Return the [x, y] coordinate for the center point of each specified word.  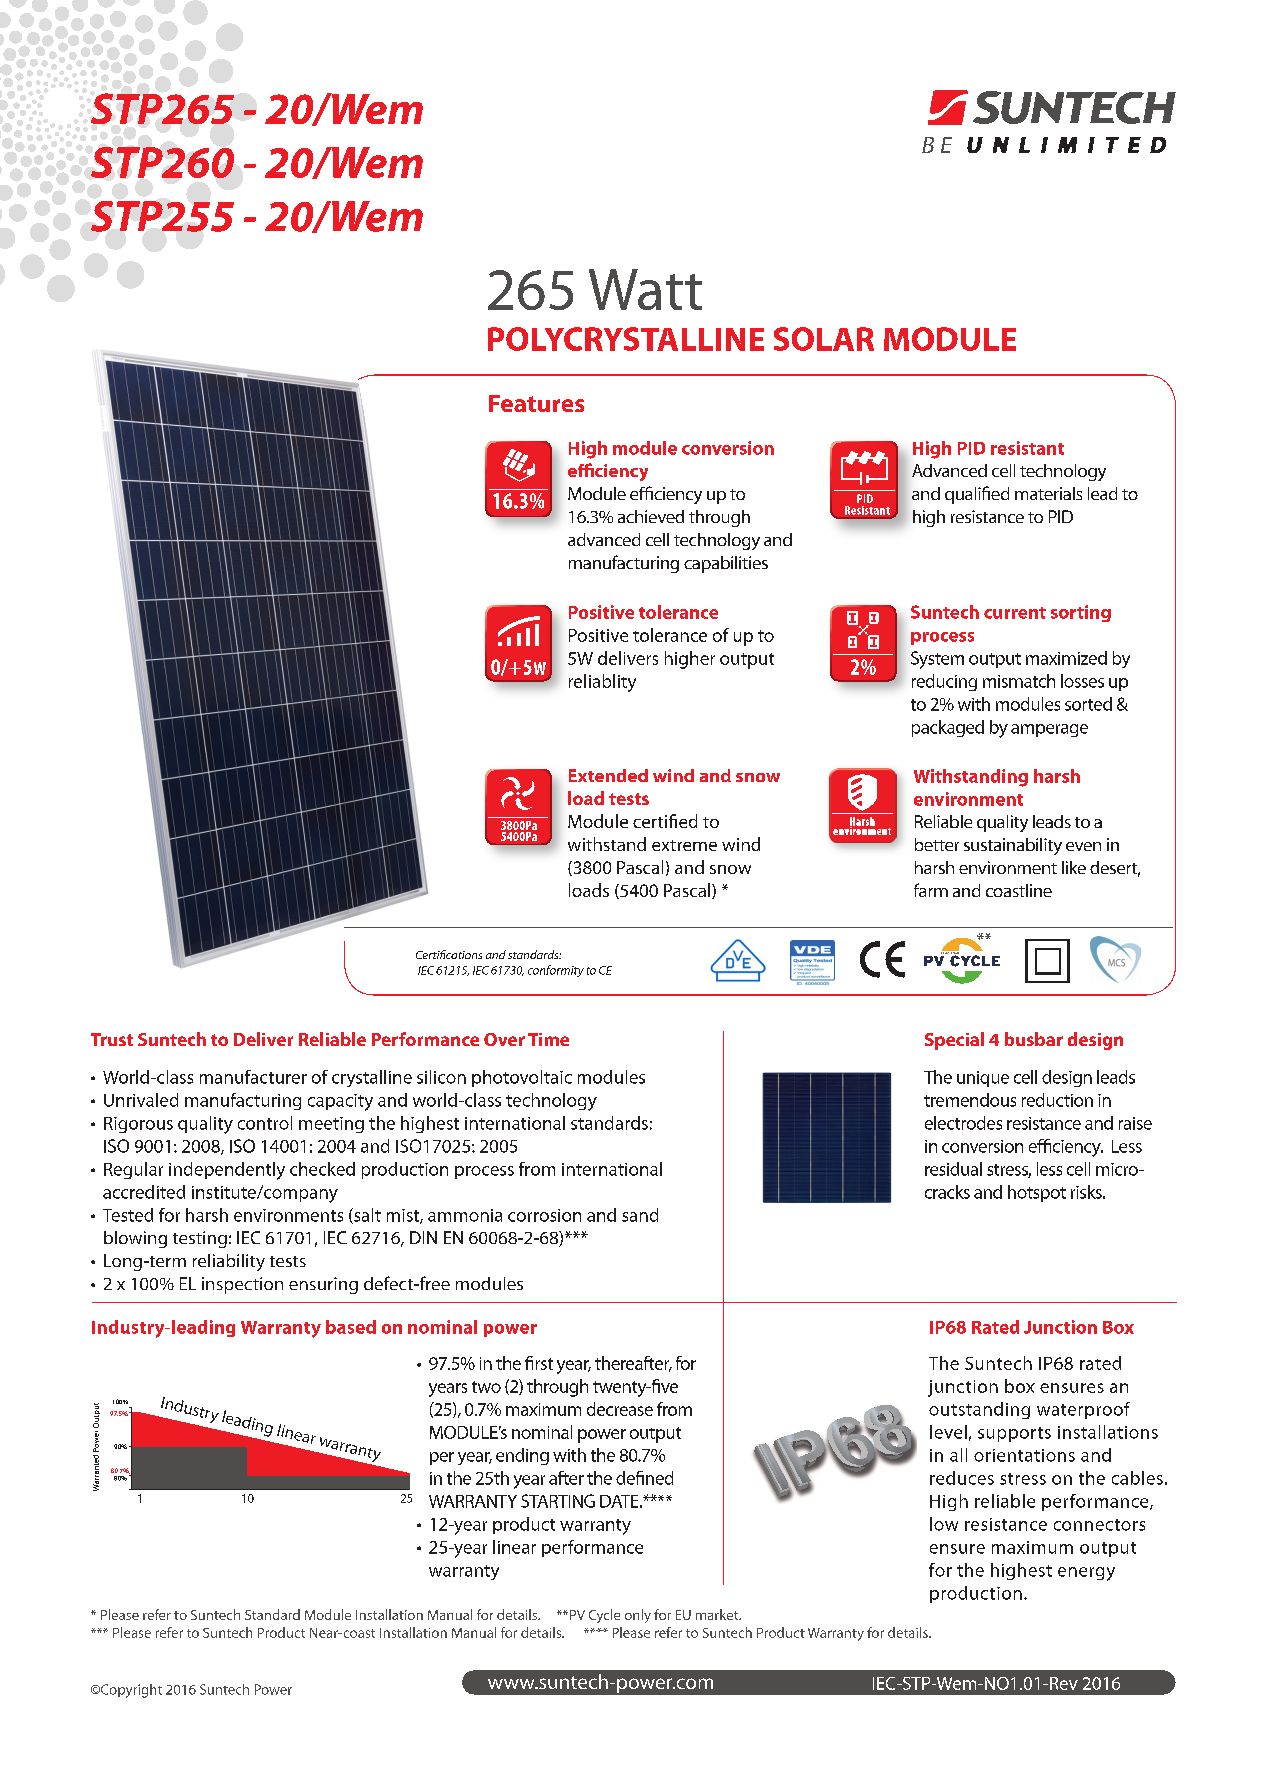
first [539, 1363]
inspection [242, 1285]
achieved [651, 516]
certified [665, 821]
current [1015, 613]
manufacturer [253, 1077]
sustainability [1013, 846]
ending [522, 1456]
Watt [645, 289]
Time [548, 1039]
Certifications [449, 954]
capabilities [726, 564]
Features [536, 403]
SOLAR [824, 339]
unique [983, 1079]
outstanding [979, 1410]
